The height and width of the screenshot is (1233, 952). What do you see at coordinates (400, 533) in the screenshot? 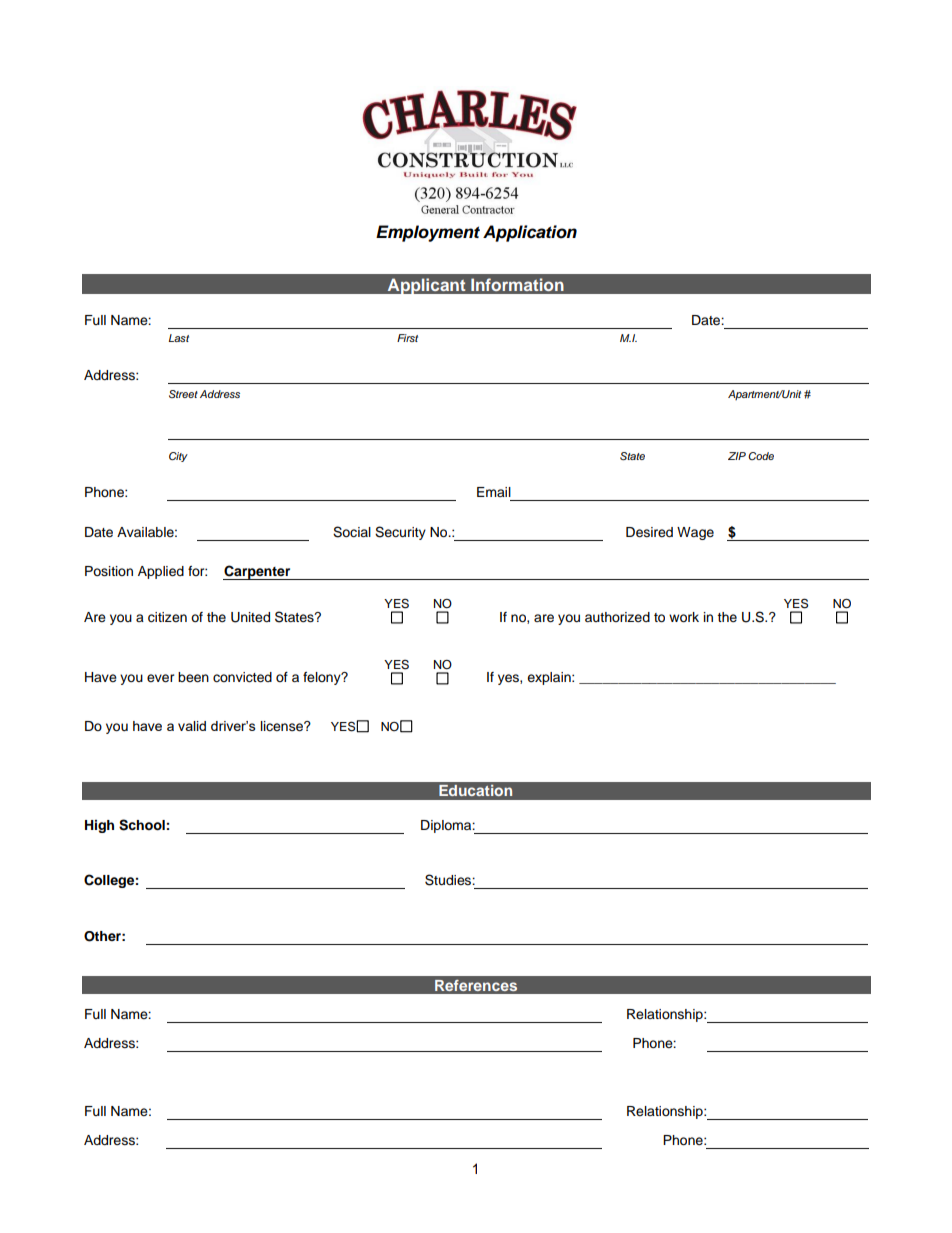
I see `Security` at bounding box center [400, 533].
